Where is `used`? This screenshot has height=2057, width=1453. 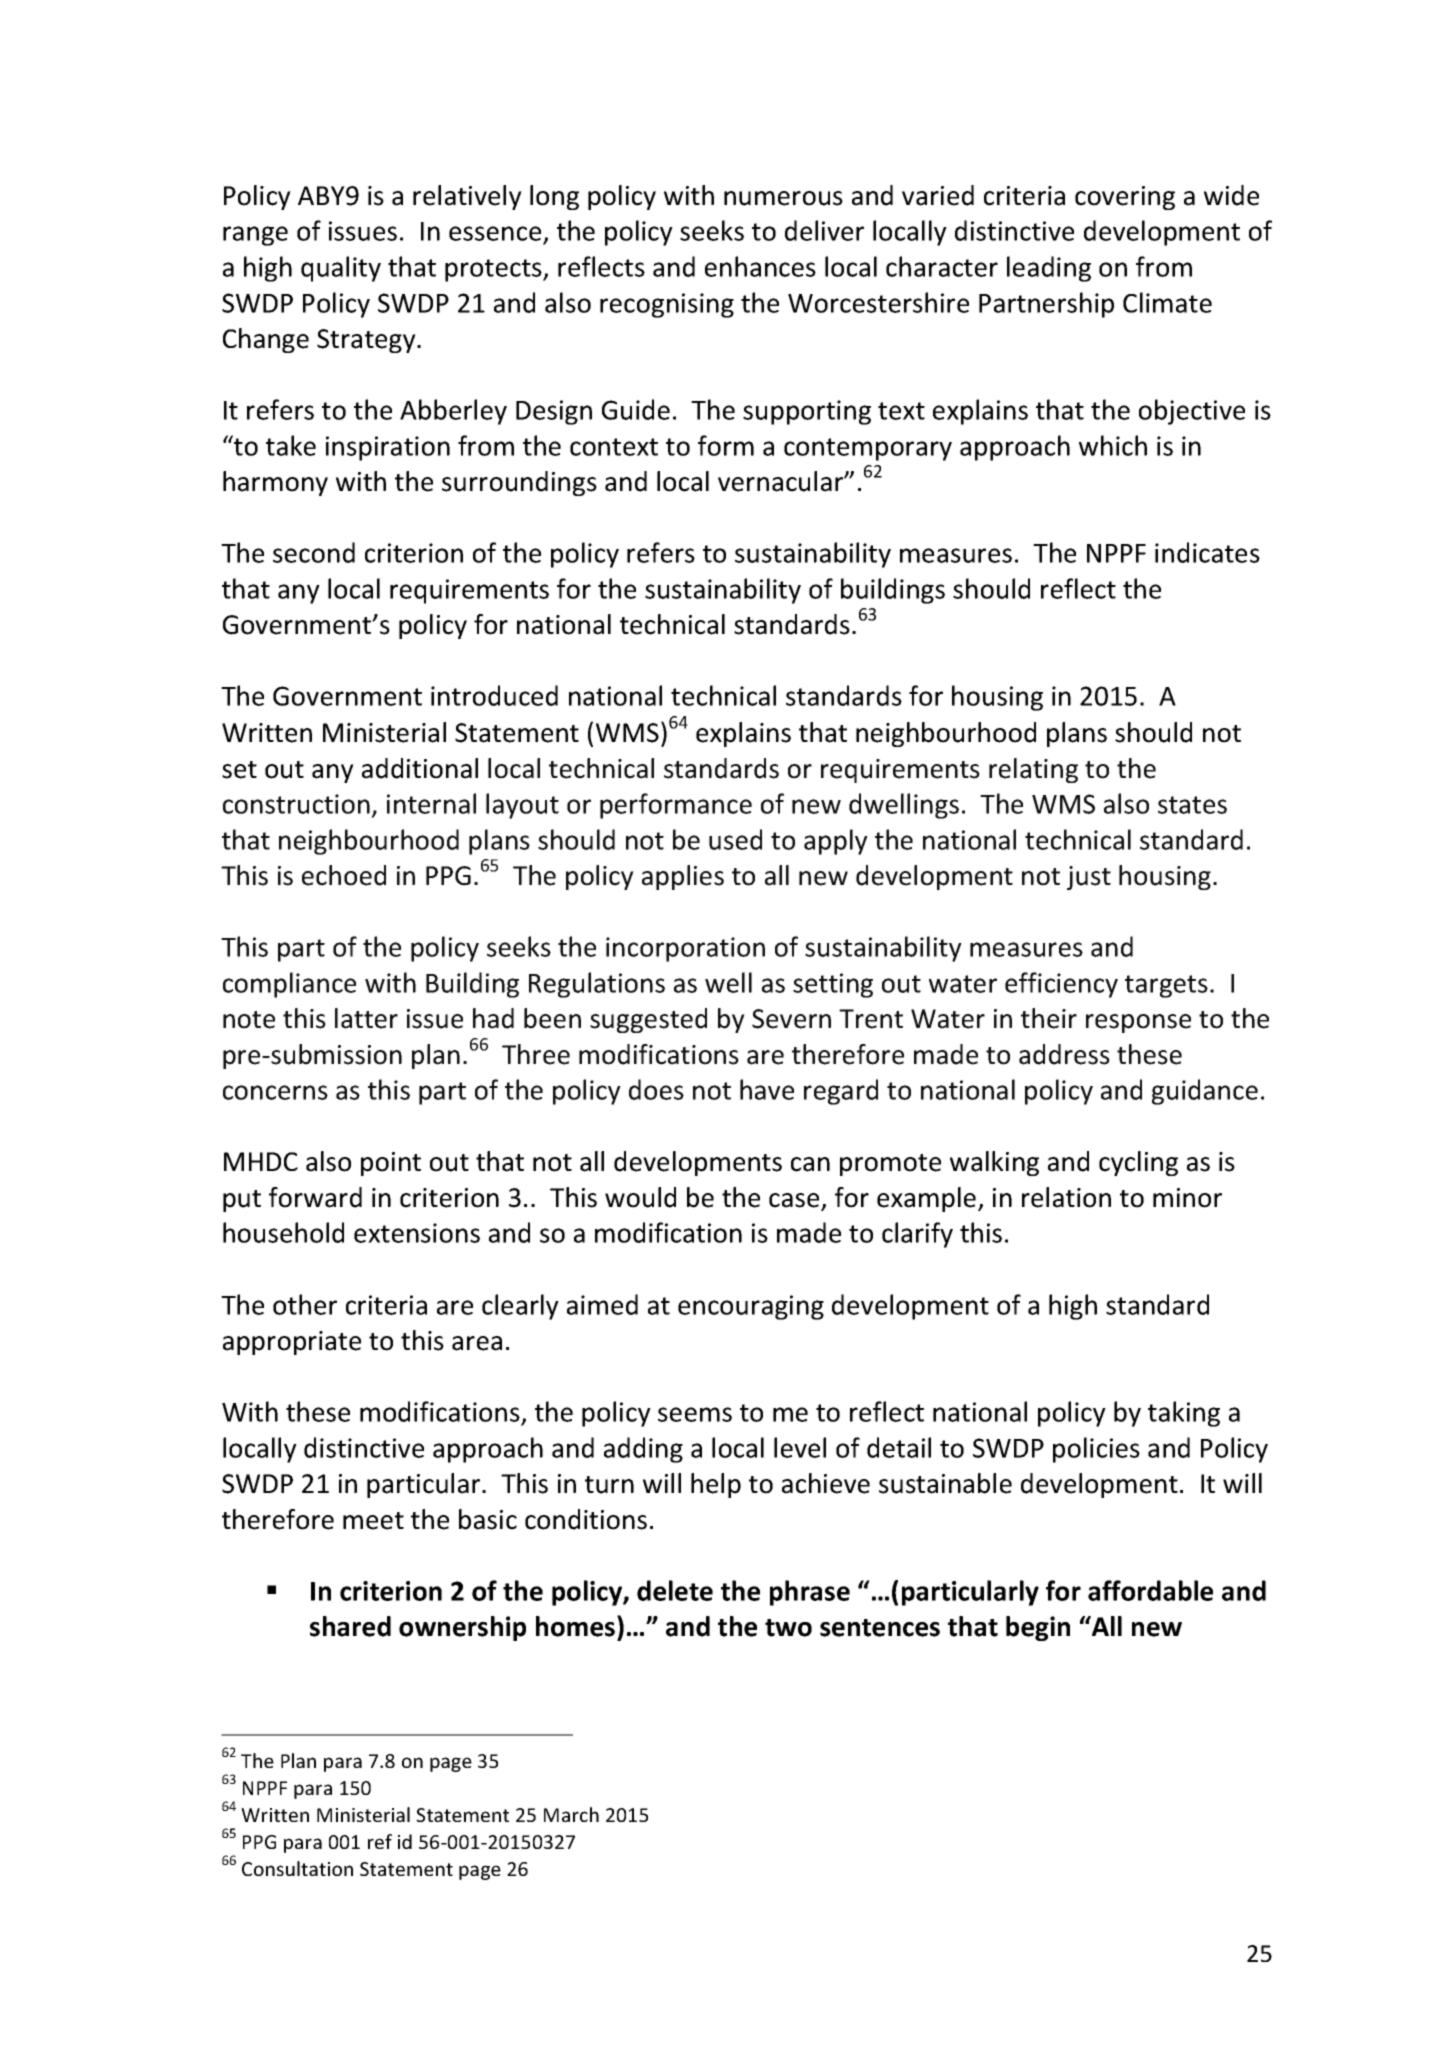 used is located at coordinates (735, 839).
